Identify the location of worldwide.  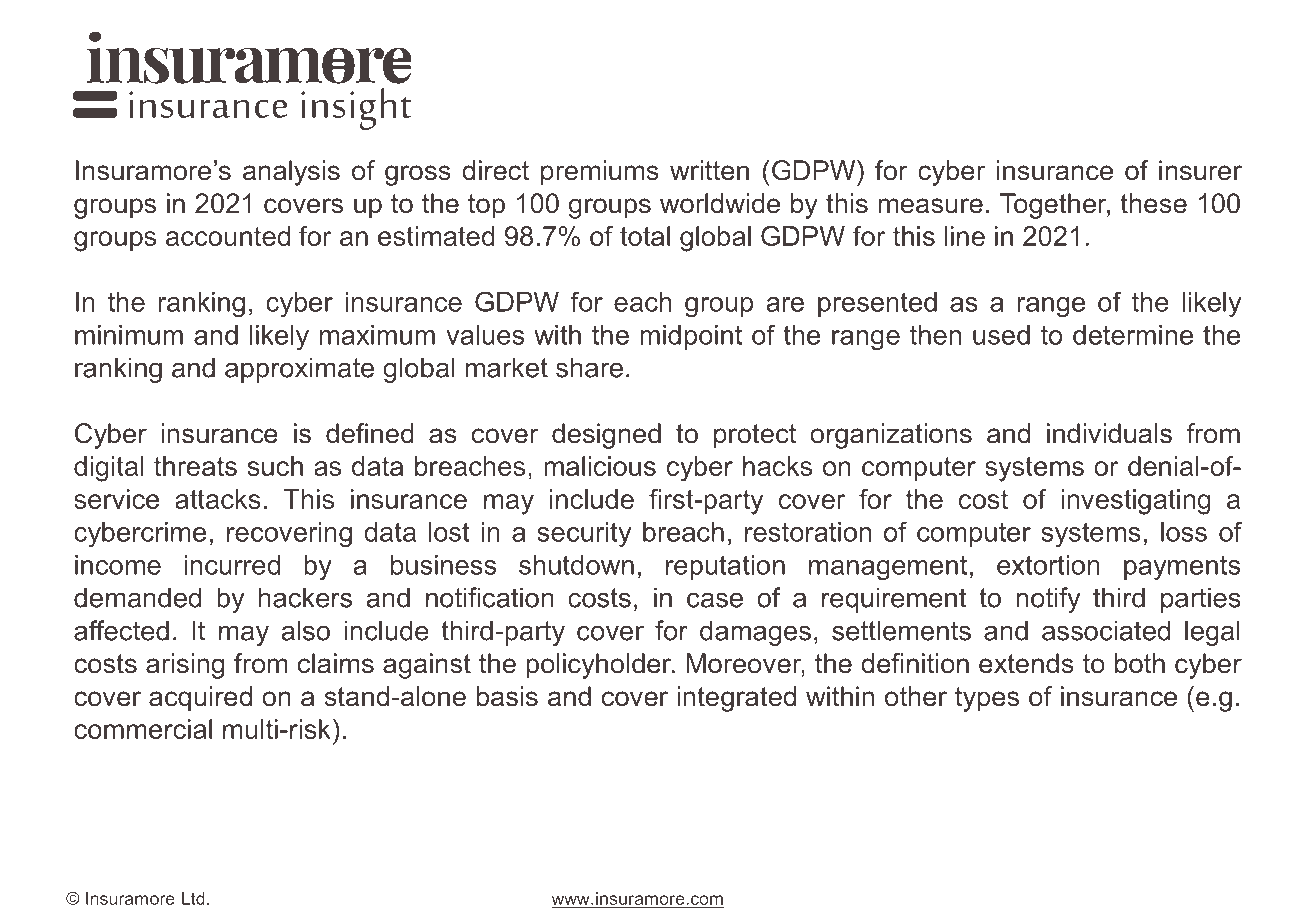
(720, 203).
